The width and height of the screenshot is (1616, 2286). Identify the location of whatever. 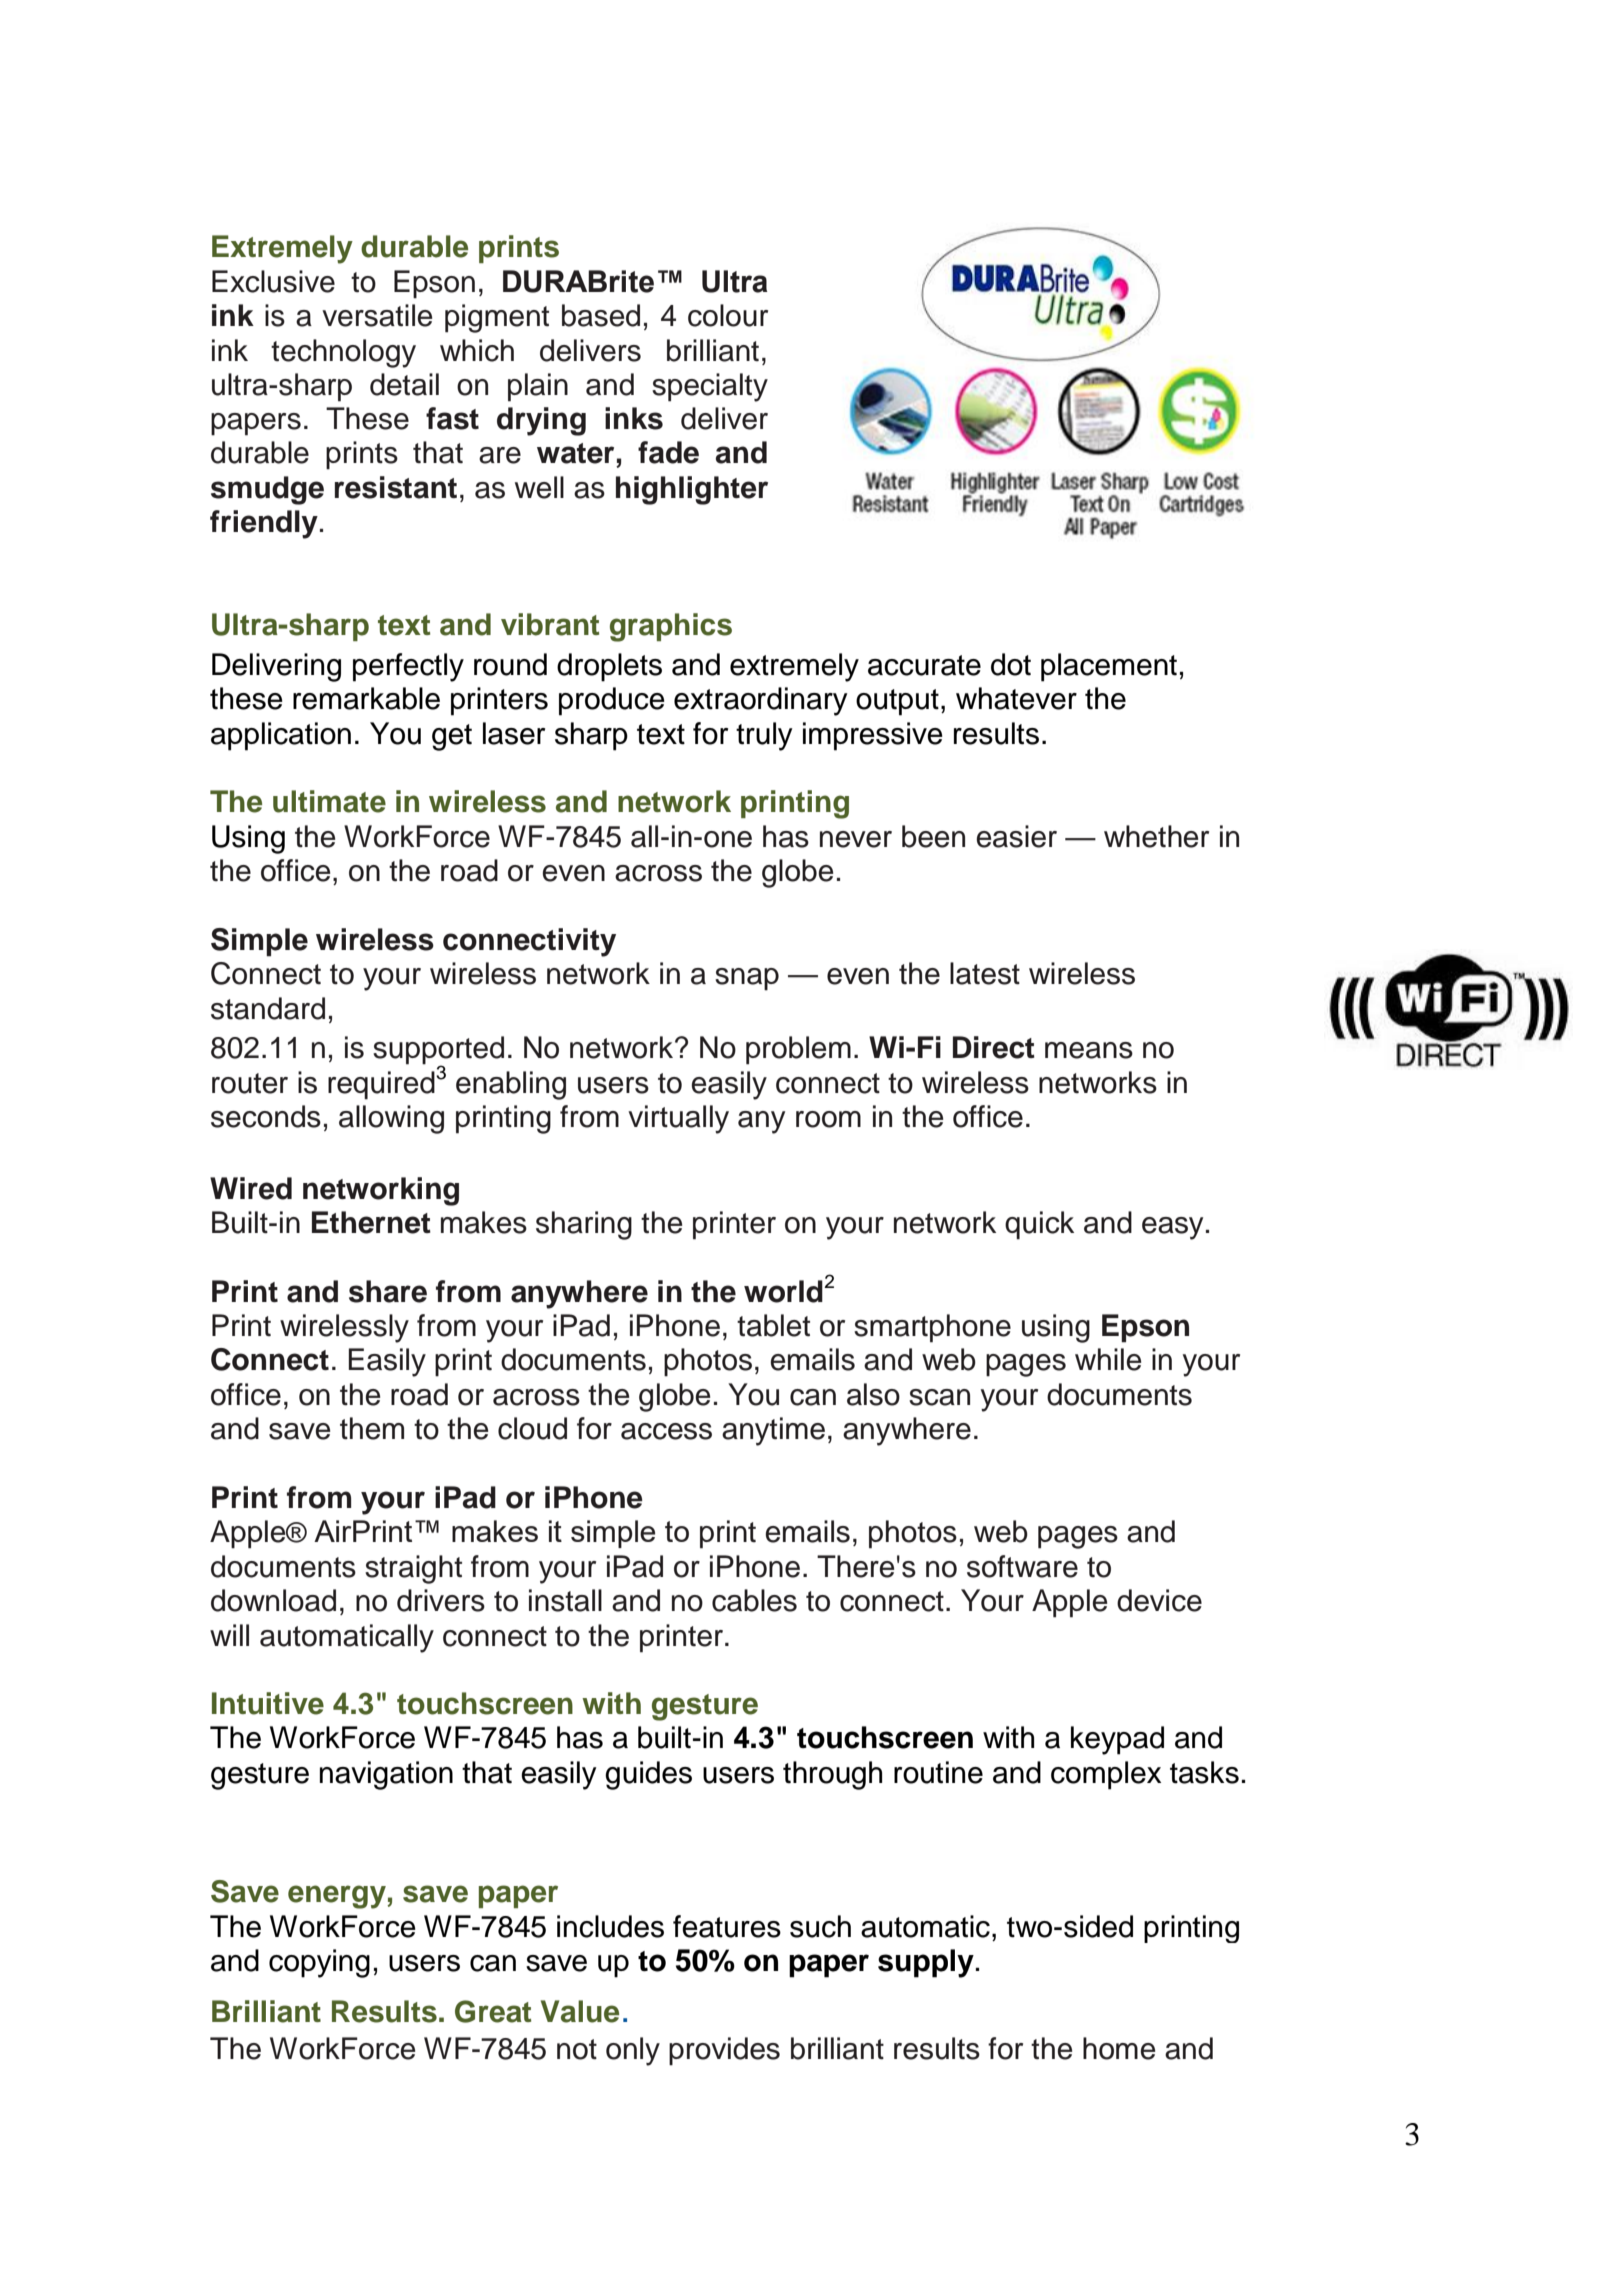
(1016, 698).
